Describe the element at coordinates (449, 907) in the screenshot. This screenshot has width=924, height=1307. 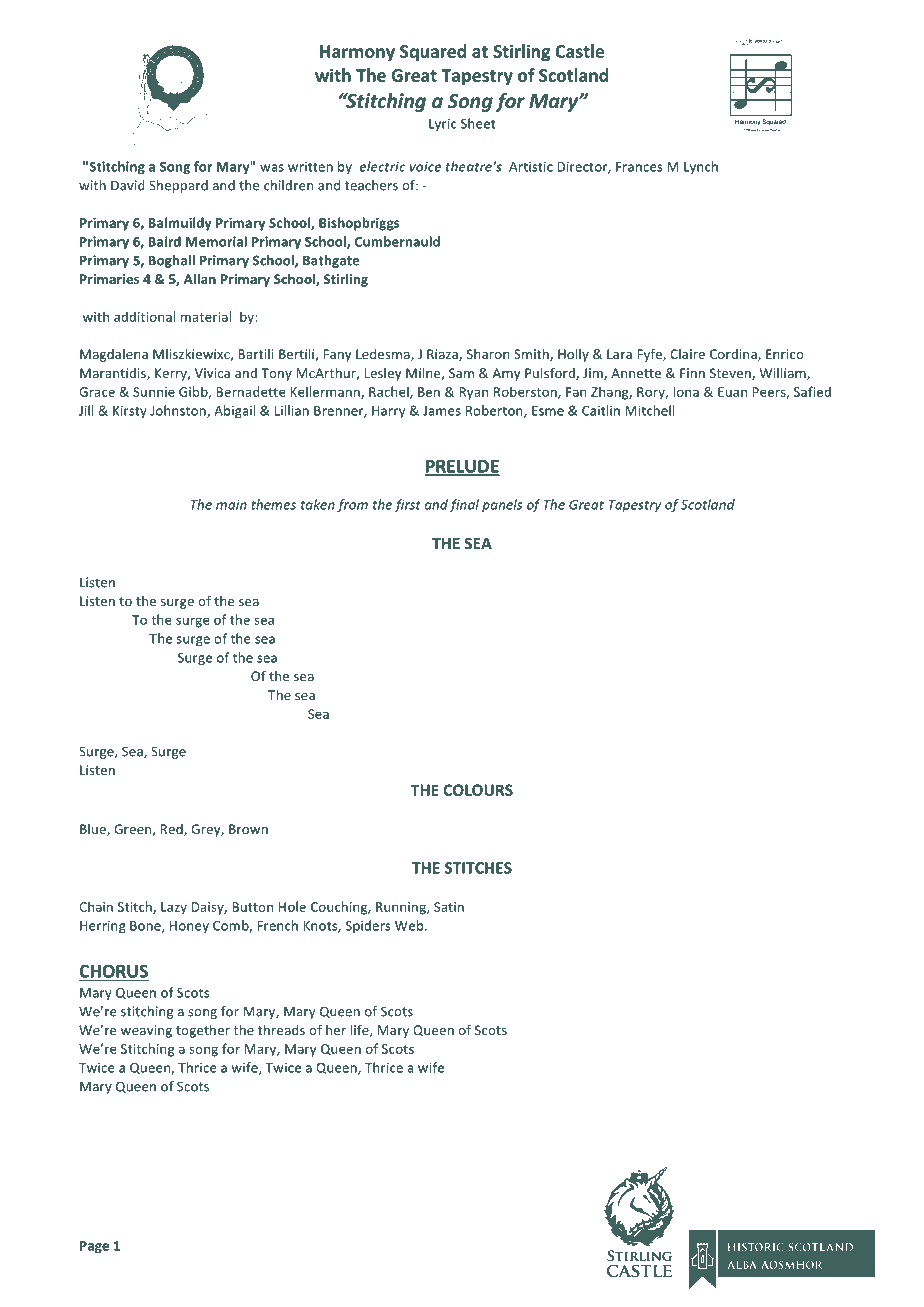
I see `Satin` at that location.
